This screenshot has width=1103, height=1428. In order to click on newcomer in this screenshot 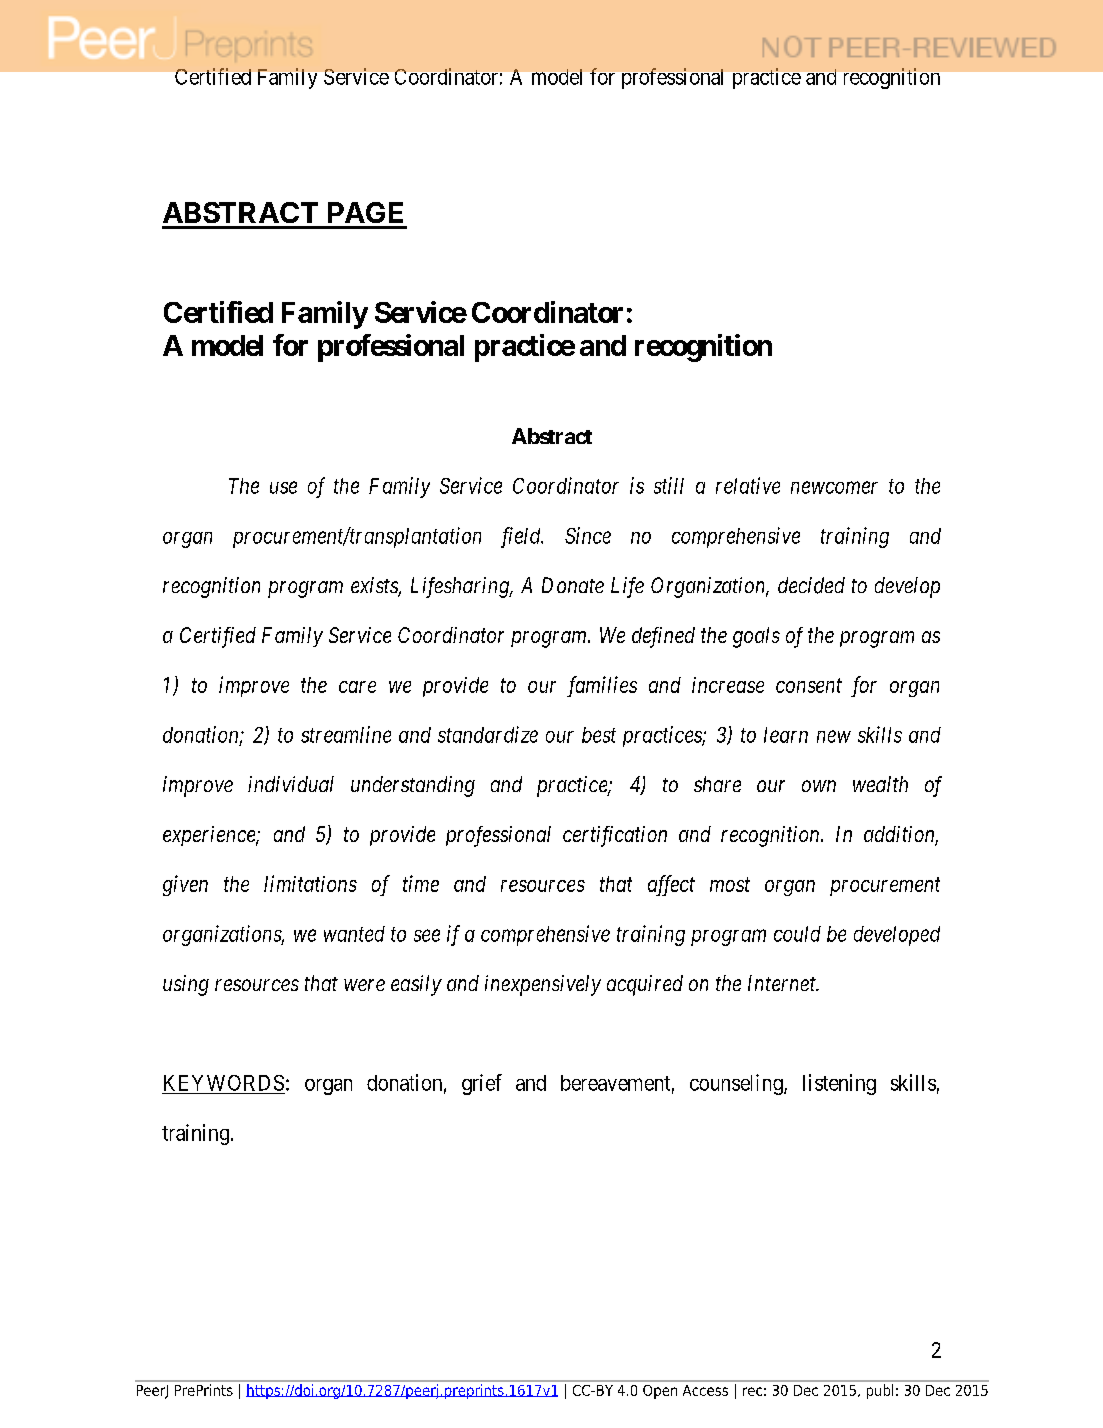, I will do `click(834, 488)`.
